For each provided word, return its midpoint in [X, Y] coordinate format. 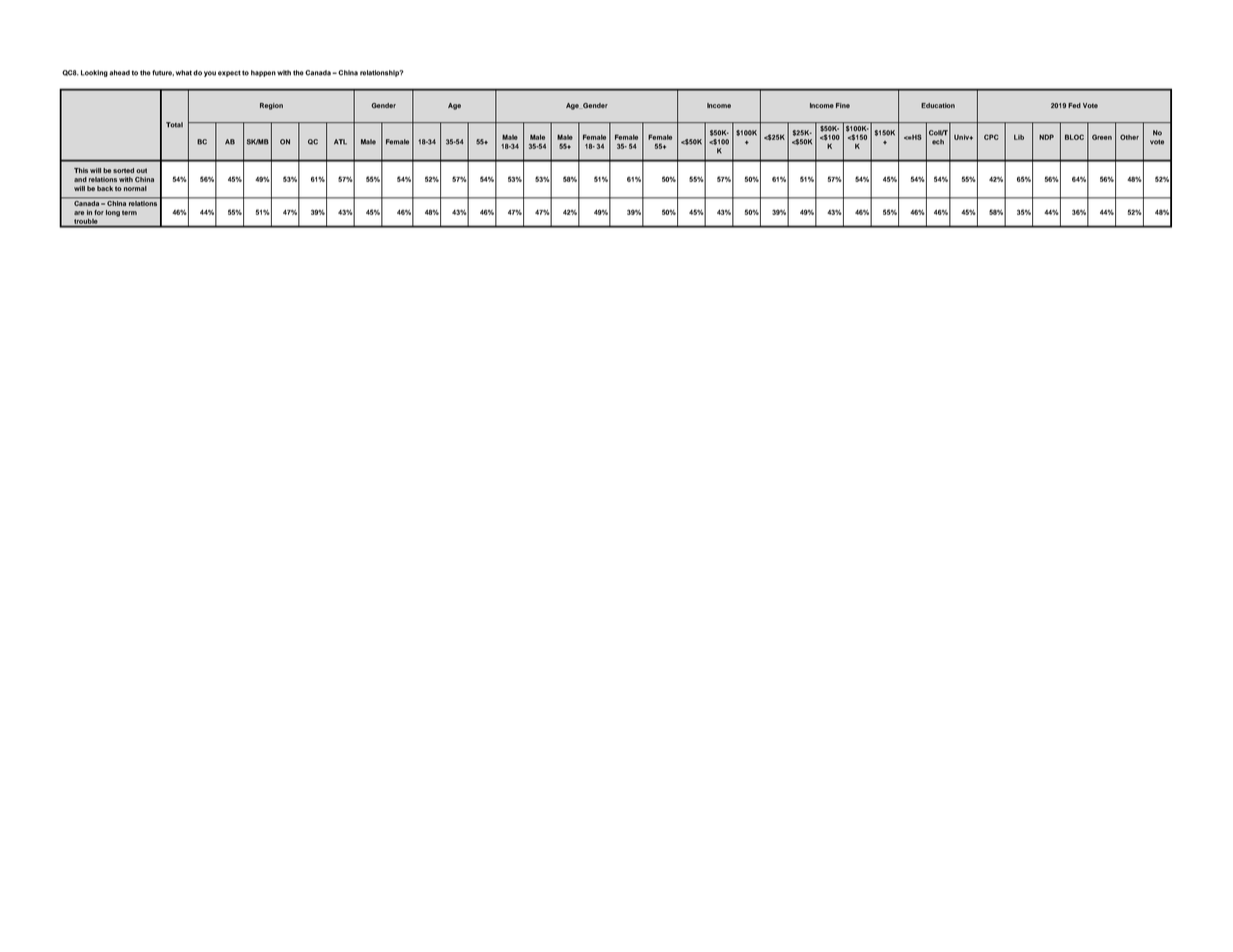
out [141, 170]
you [210, 74]
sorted [123, 170]
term [129, 212]
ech [938, 142]
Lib [1019, 137]
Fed [1074, 105]
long [113, 213]
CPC [991, 137]
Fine [843, 105]
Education [938, 105]
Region [271, 106]
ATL [340, 142]
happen [263, 73]
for [99, 212]
